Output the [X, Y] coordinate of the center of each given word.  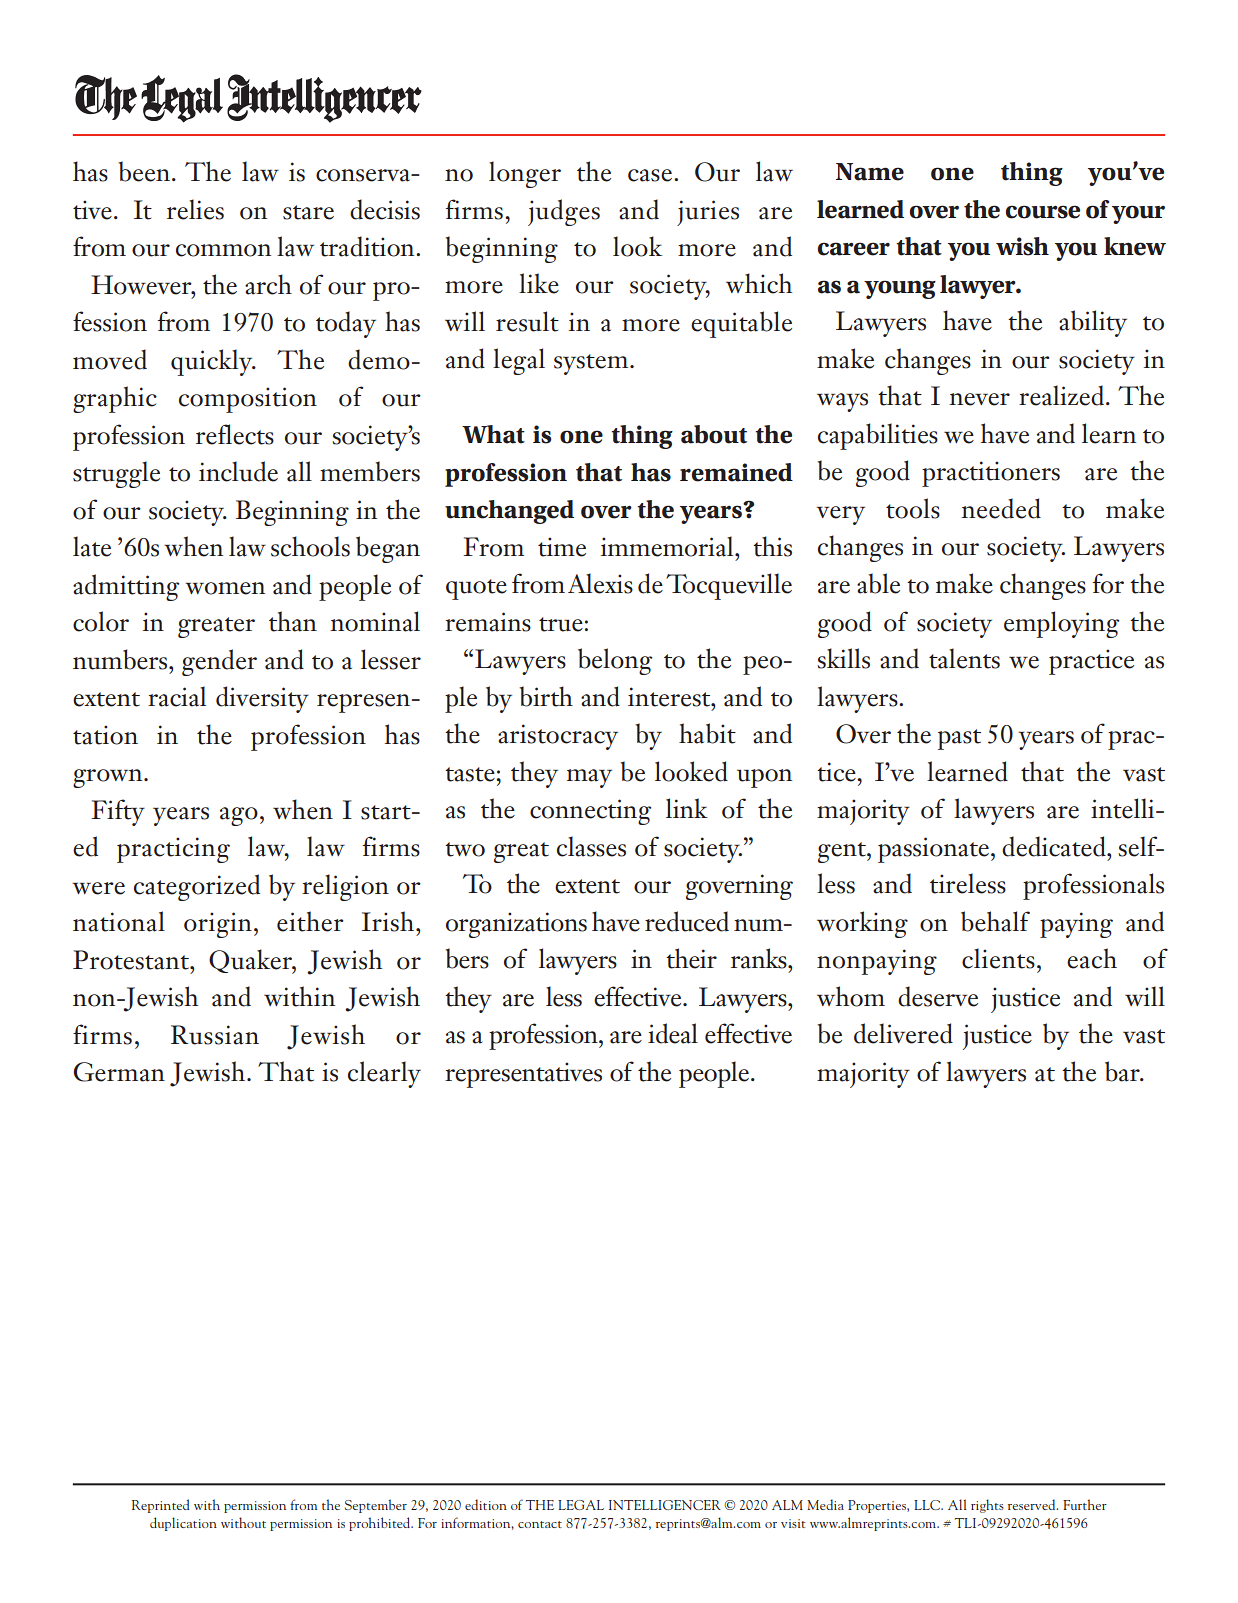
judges [564, 212]
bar [1123, 1071]
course [1043, 212]
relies [195, 209]
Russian [215, 1035]
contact [540, 1524]
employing [1061, 624]
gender [219, 662]
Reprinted [160, 1506]
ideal [673, 1033]
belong [615, 661]
